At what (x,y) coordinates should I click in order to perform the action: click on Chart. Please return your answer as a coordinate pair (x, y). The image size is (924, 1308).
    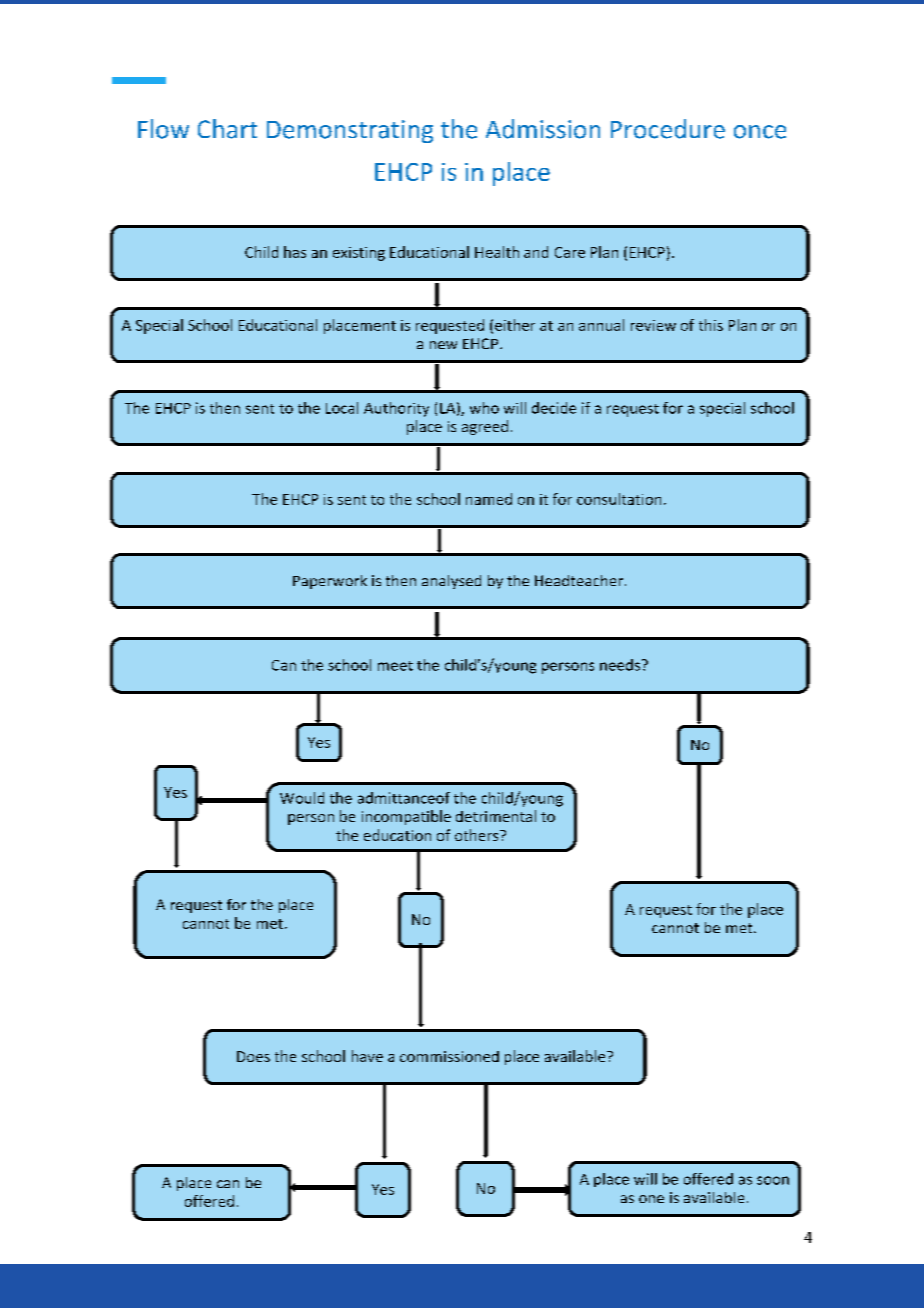
    Looking at the image, I should click on (227, 129).
